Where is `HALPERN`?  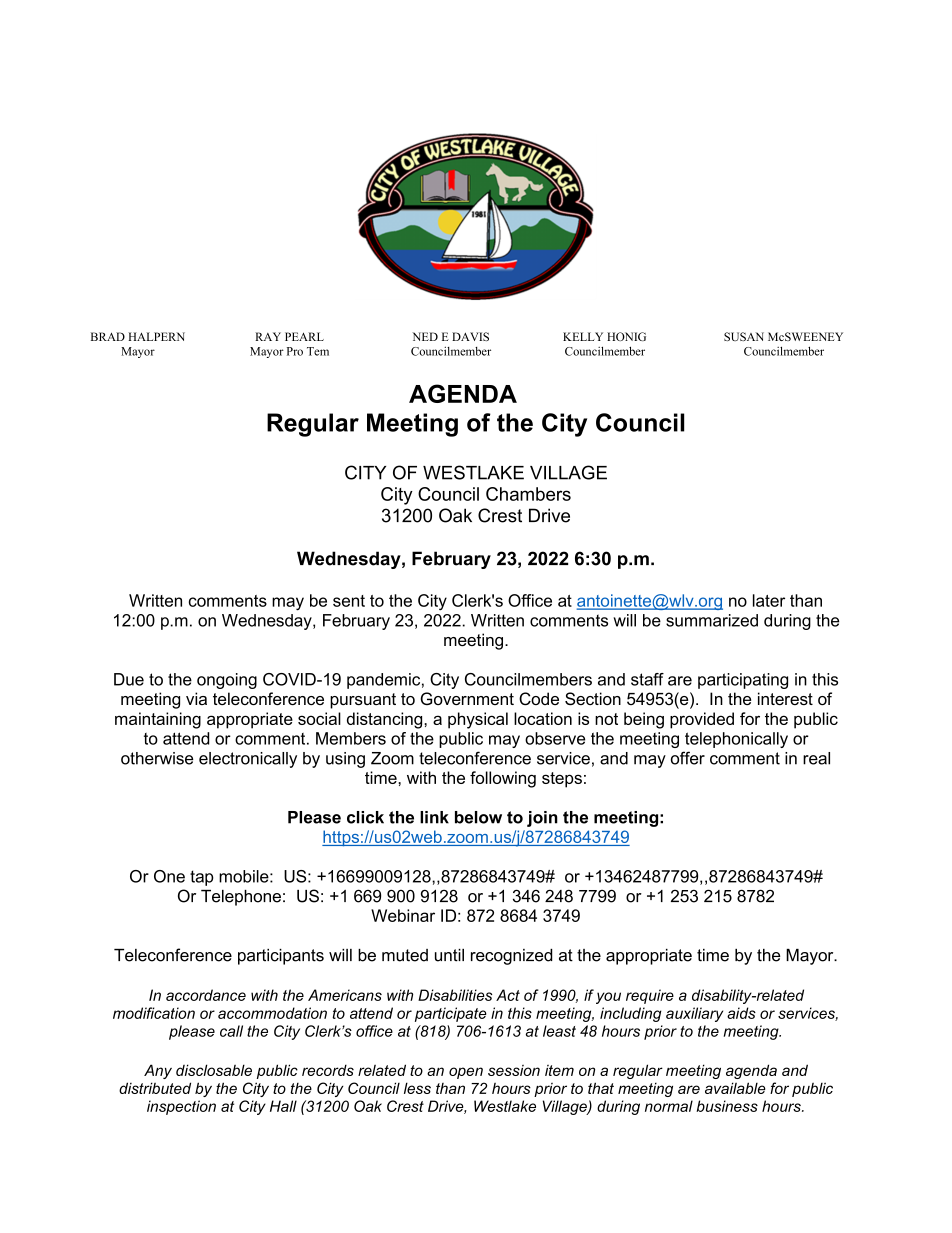 HALPERN is located at coordinates (156, 336).
